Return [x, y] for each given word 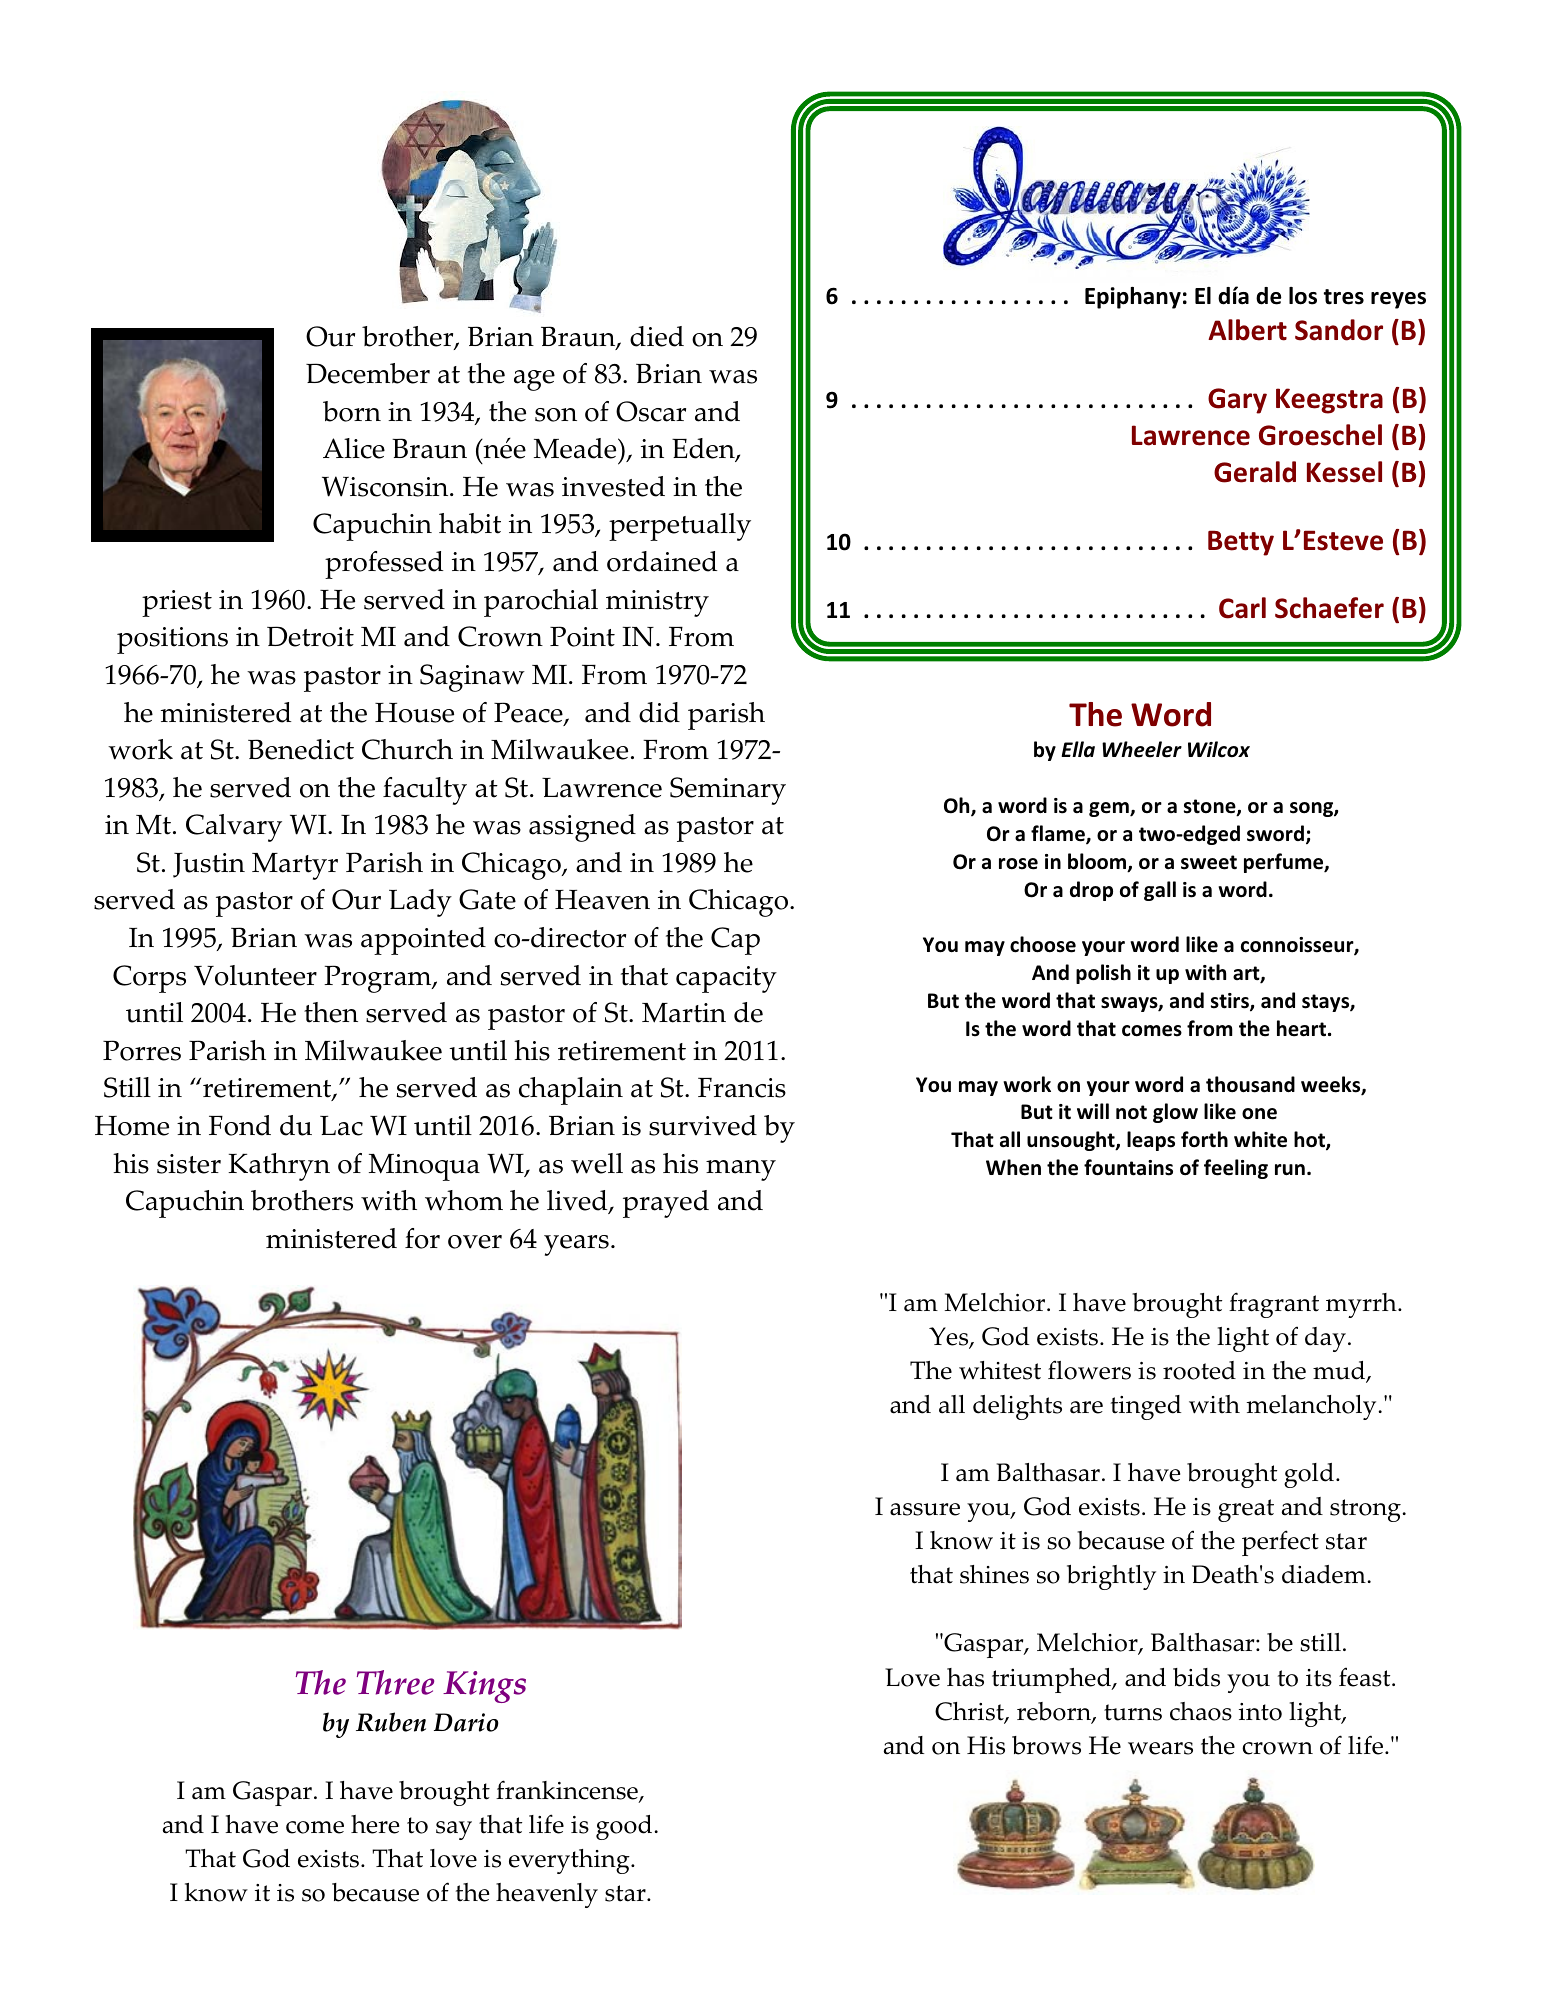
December [368, 373]
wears [1160, 1748]
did [659, 712]
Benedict [301, 749]
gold [1309, 1475]
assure [925, 1509]
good [625, 1827]
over [475, 1242]
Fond [240, 1125]
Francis [742, 1088]
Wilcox [1219, 749]
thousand [1250, 1084]
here [375, 1824]
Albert [1247, 330]
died [657, 336]
